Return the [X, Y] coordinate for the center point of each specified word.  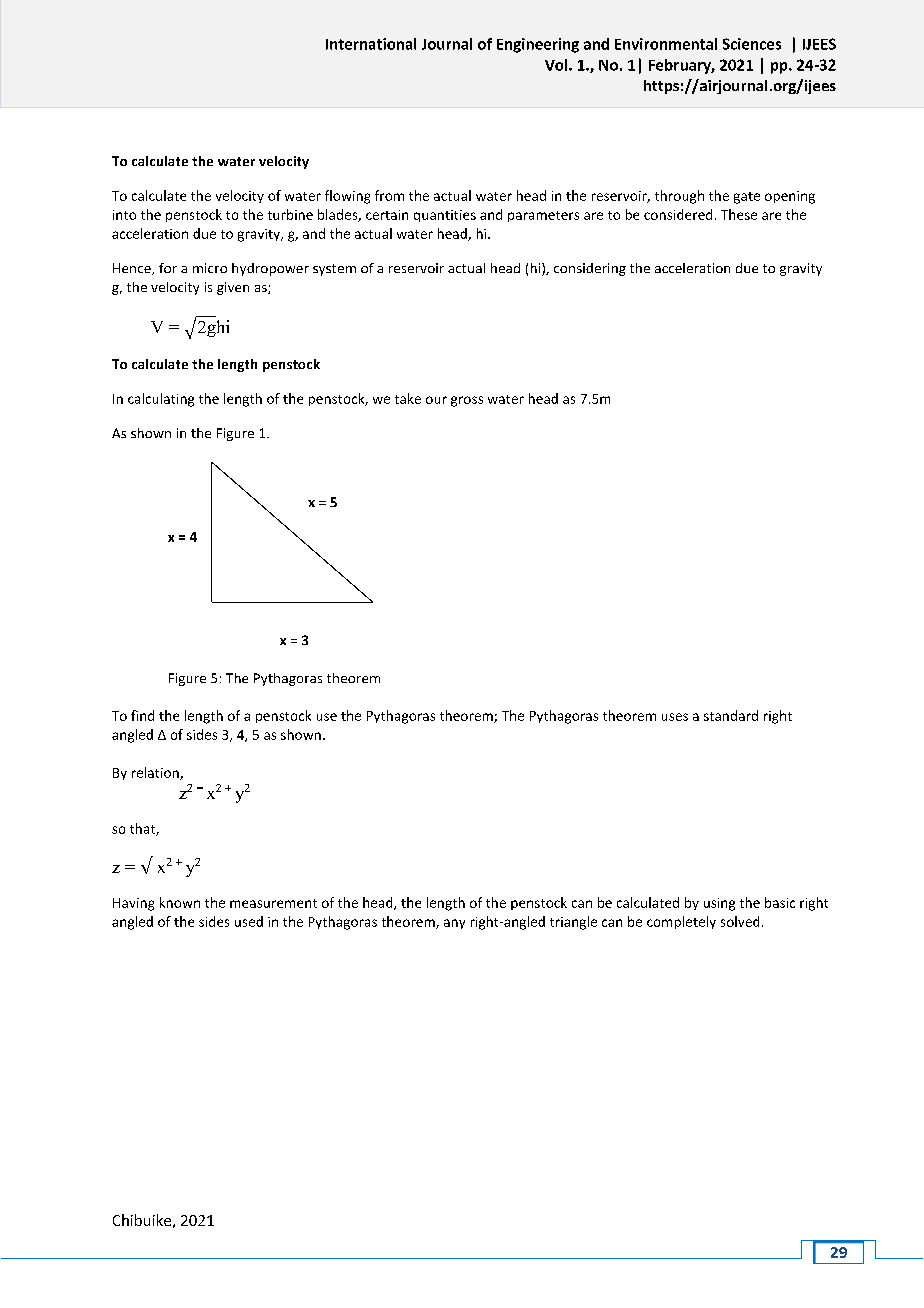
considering [590, 269]
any [454, 924]
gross [467, 401]
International [371, 44]
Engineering [538, 45]
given [233, 288]
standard [731, 715]
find [142, 715]
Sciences [752, 44]
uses [675, 717]
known [180, 902]
